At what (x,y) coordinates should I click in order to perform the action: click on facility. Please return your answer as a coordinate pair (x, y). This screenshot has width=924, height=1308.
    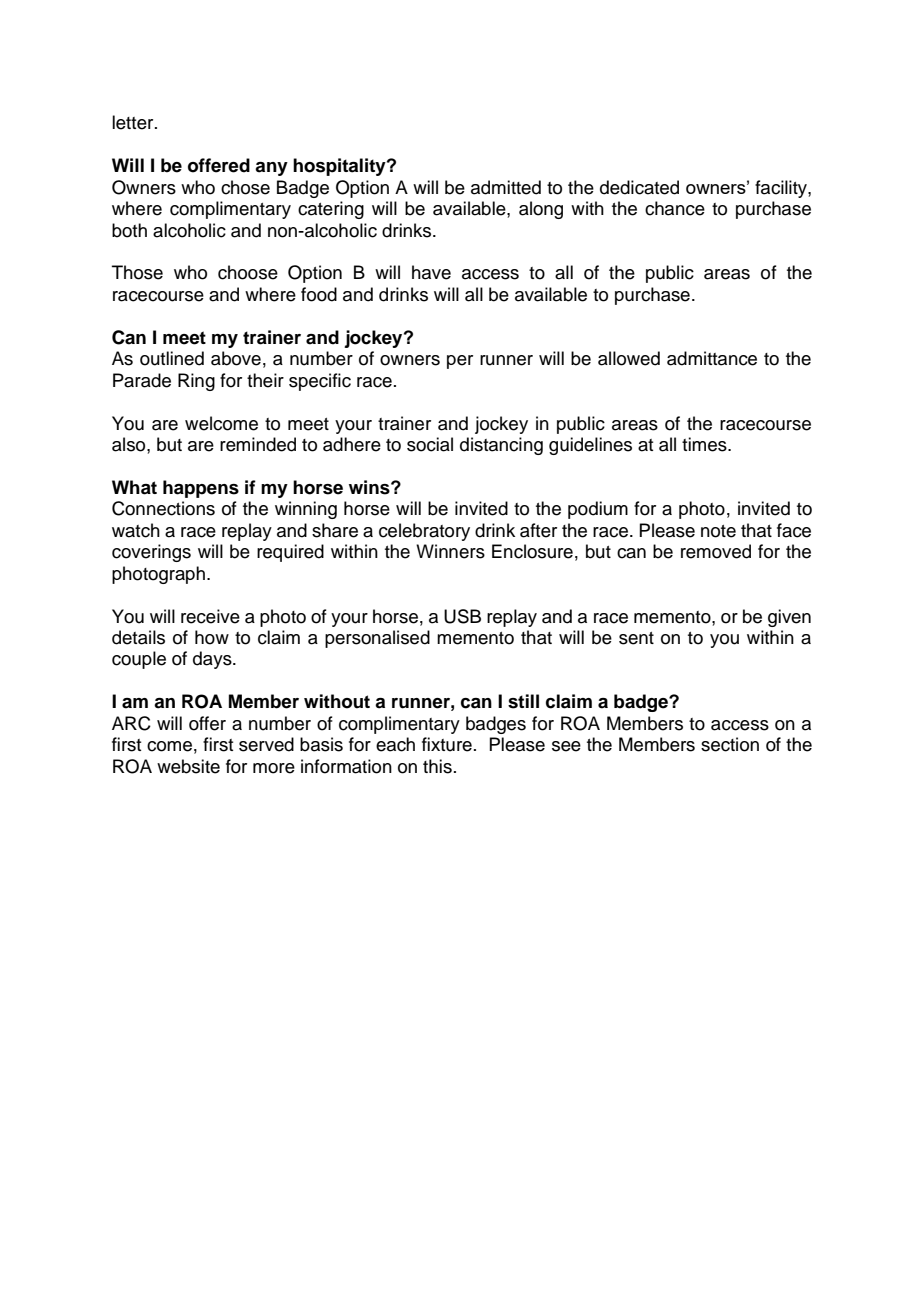
    Looking at the image, I should click on (782, 189).
